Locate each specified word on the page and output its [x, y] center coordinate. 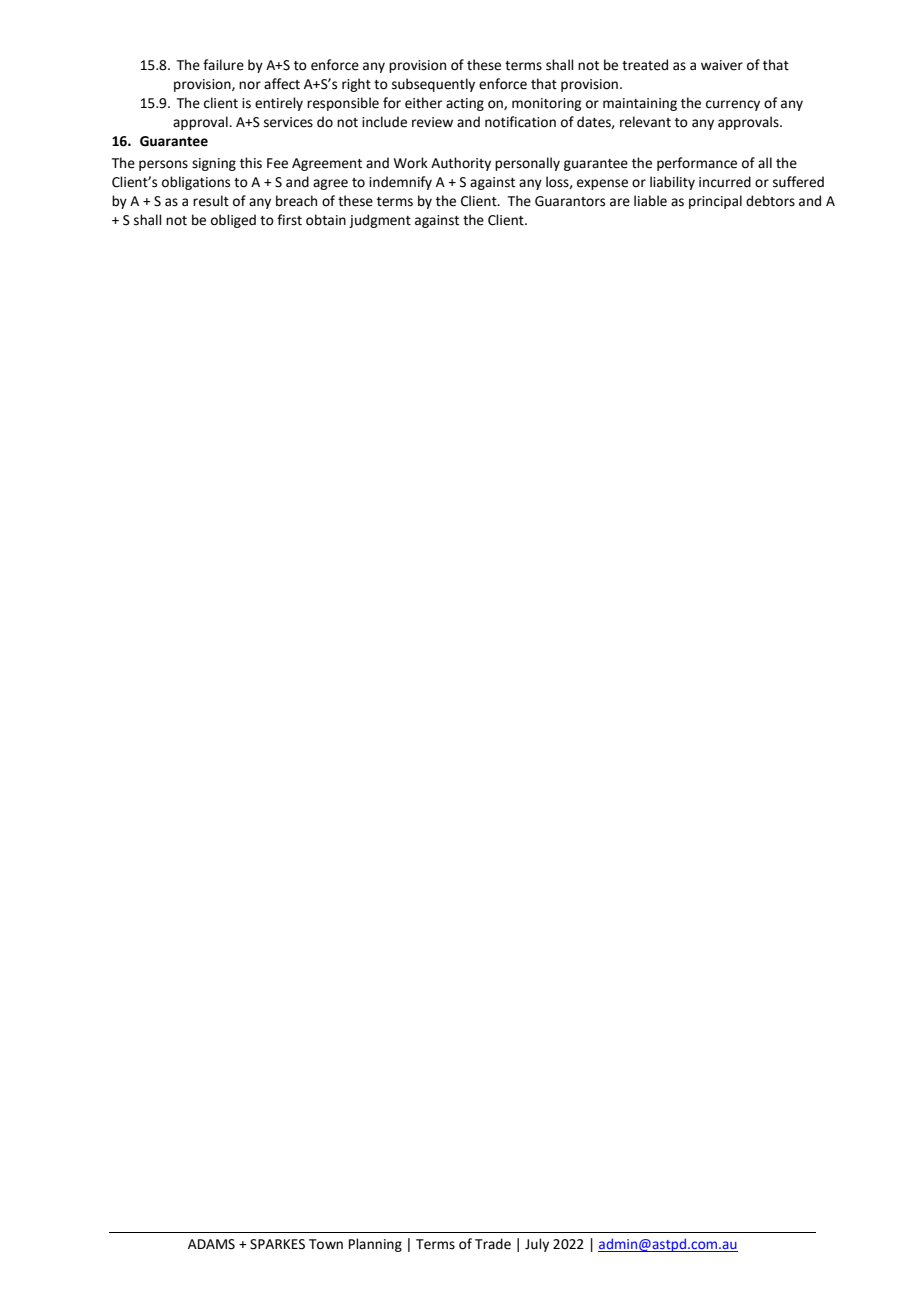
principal [715, 202]
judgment [380, 221]
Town [326, 1244]
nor [250, 85]
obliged [233, 221]
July [537, 1245]
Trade [493, 1244]
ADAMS [211, 1244]
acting [465, 104]
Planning [375, 1245]
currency [733, 105]
